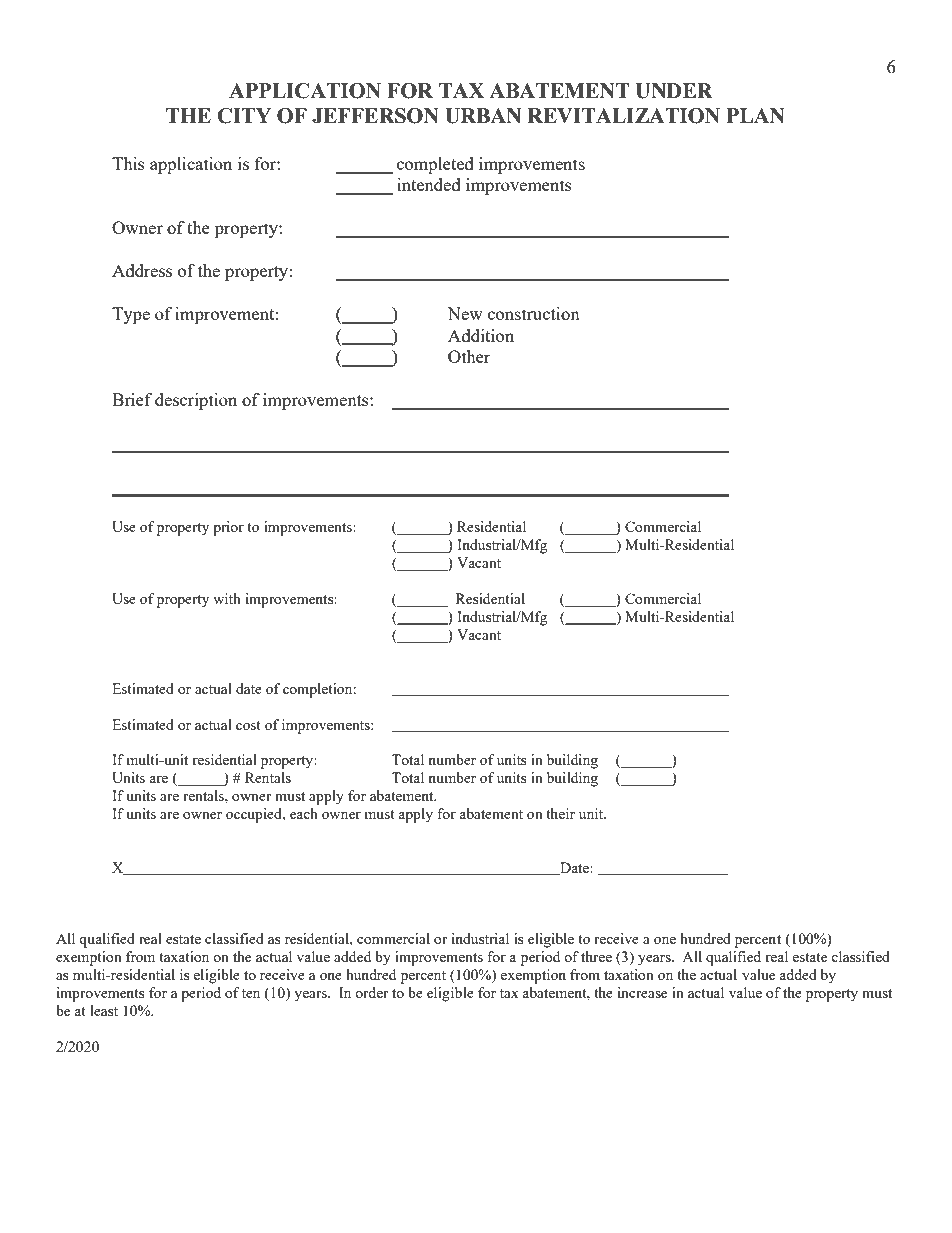 This document has width=952, height=1233. I want to click on UNDER, so click(674, 91).
